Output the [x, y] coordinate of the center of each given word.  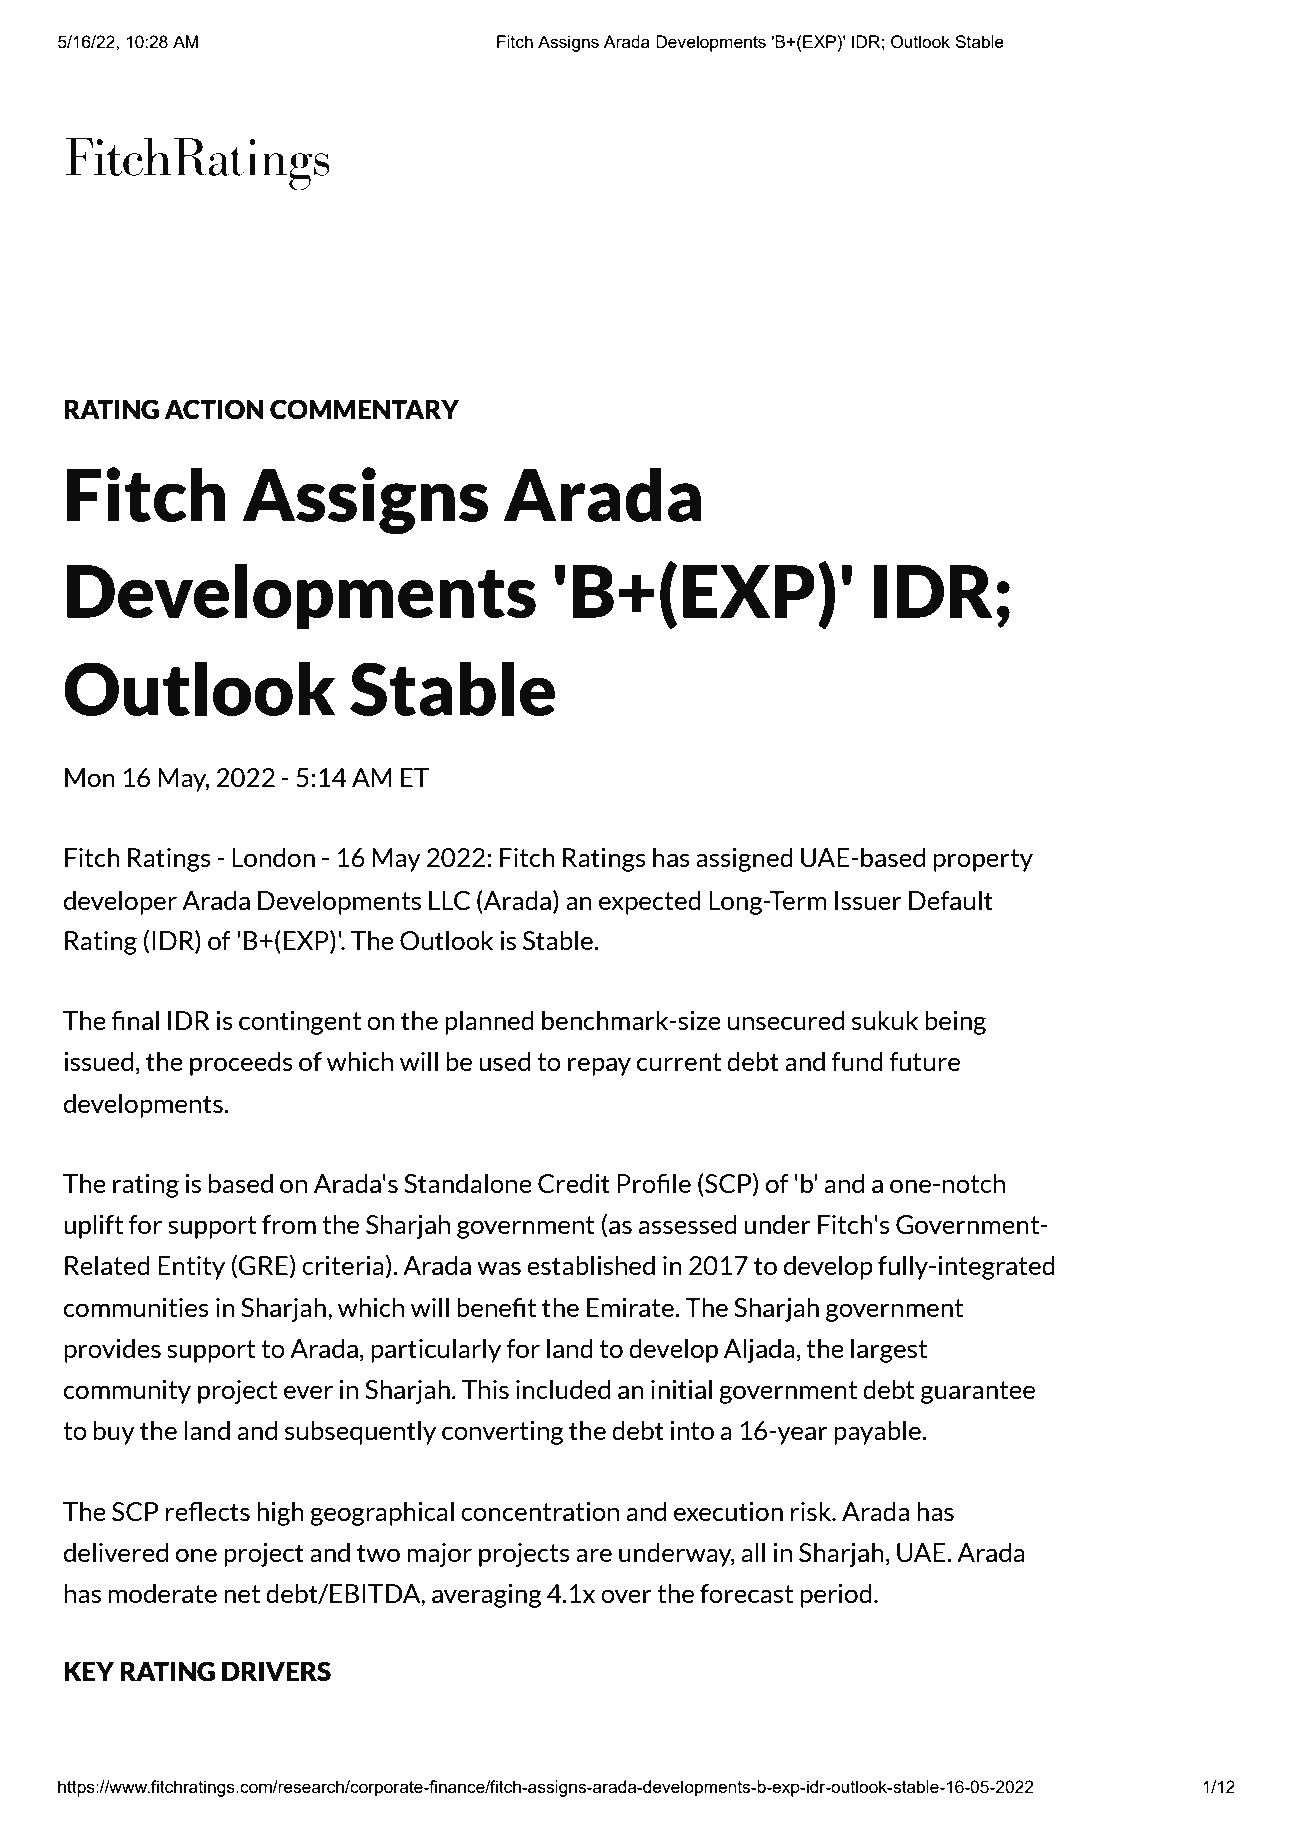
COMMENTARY [364, 409]
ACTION [214, 409]
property [983, 860]
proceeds [241, 1064]
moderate [162, 1594]
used [504, 1062]
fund [857, 1062]
